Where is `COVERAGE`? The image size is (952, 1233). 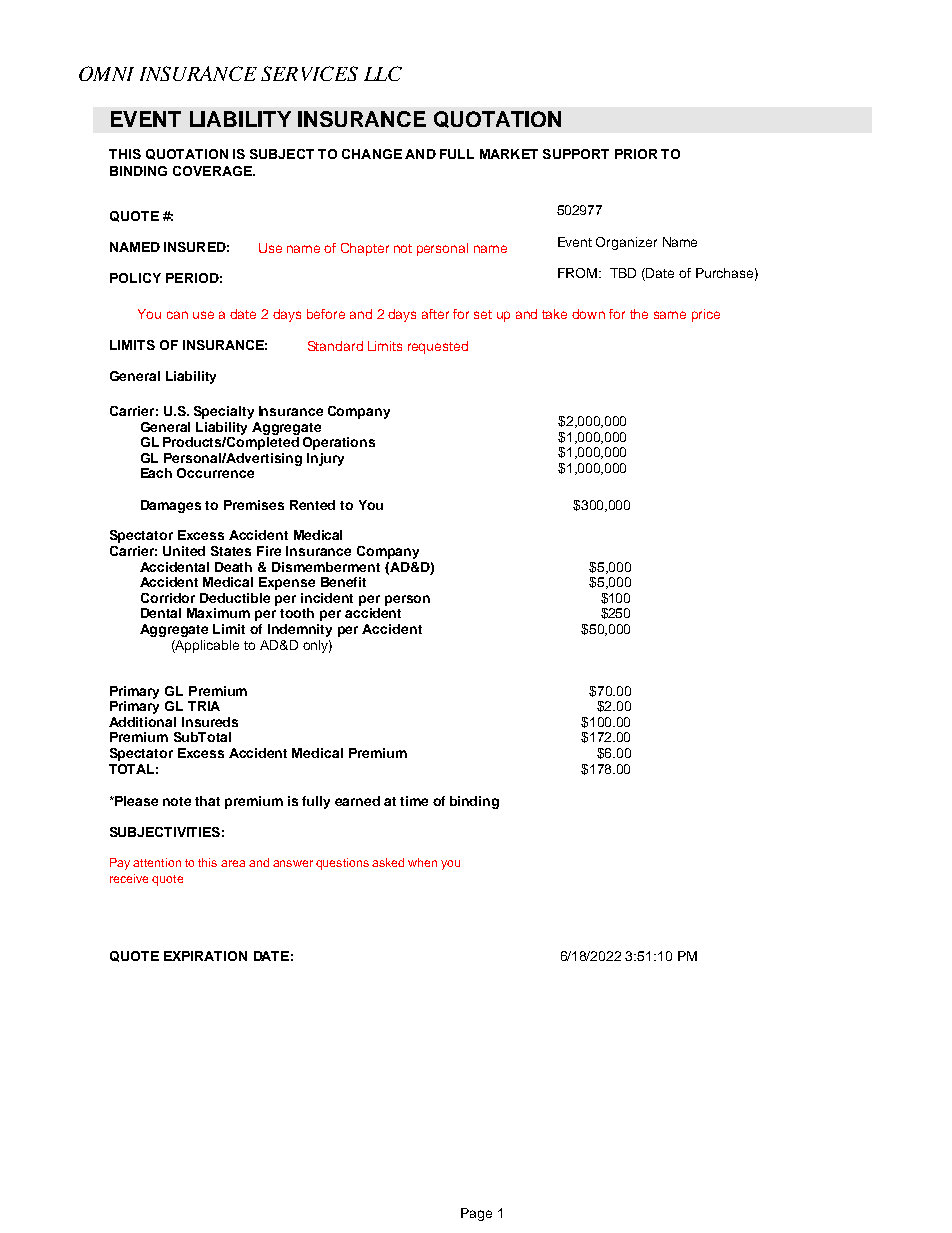 COVERAGE is located at coordinates (213, 171).
